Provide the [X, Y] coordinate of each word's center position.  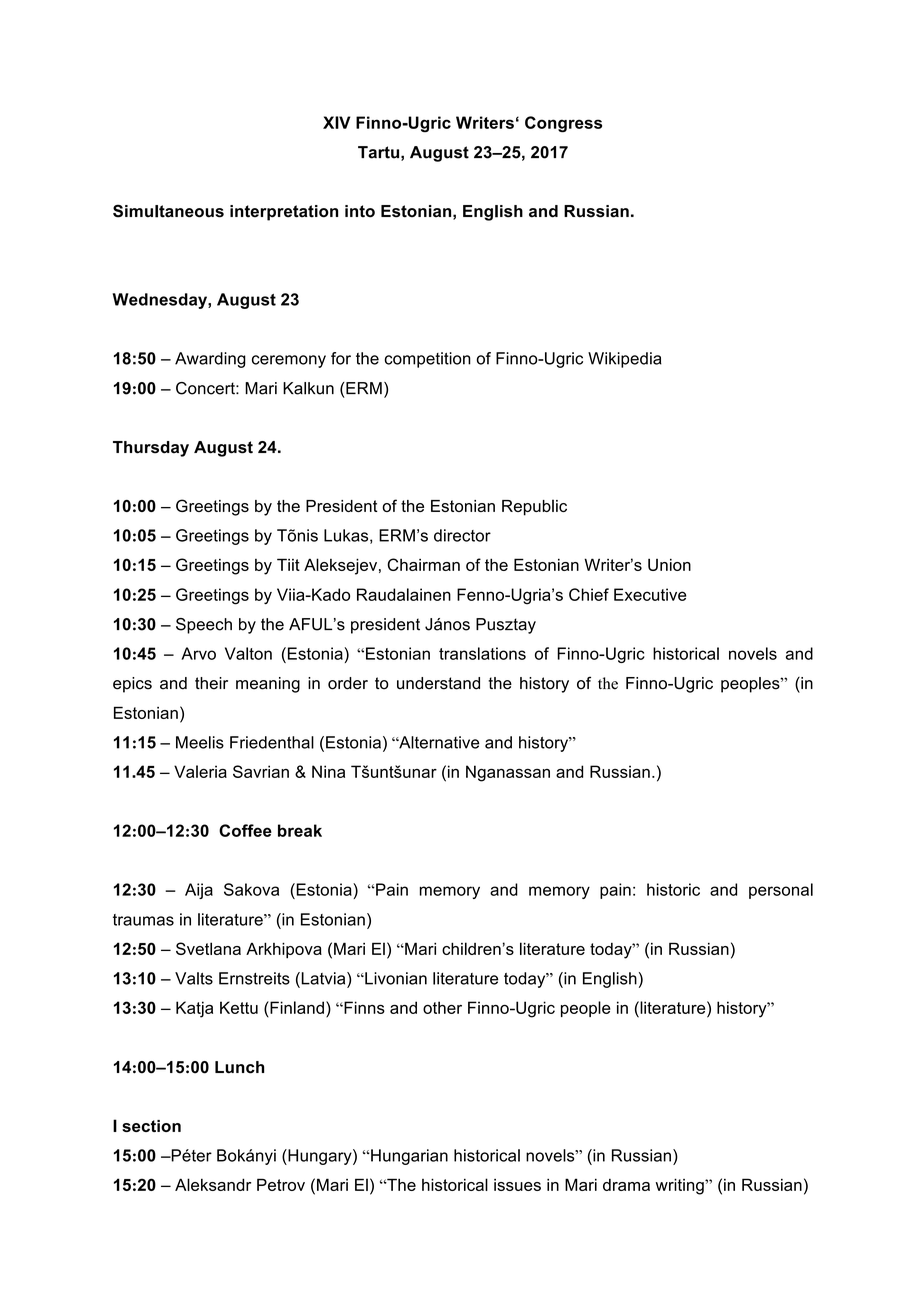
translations [482, 653]
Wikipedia [625, 360]
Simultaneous [168, 211]
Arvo [198, 653]
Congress [563, 124]
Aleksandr [213, 1184]
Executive [650, 594]
